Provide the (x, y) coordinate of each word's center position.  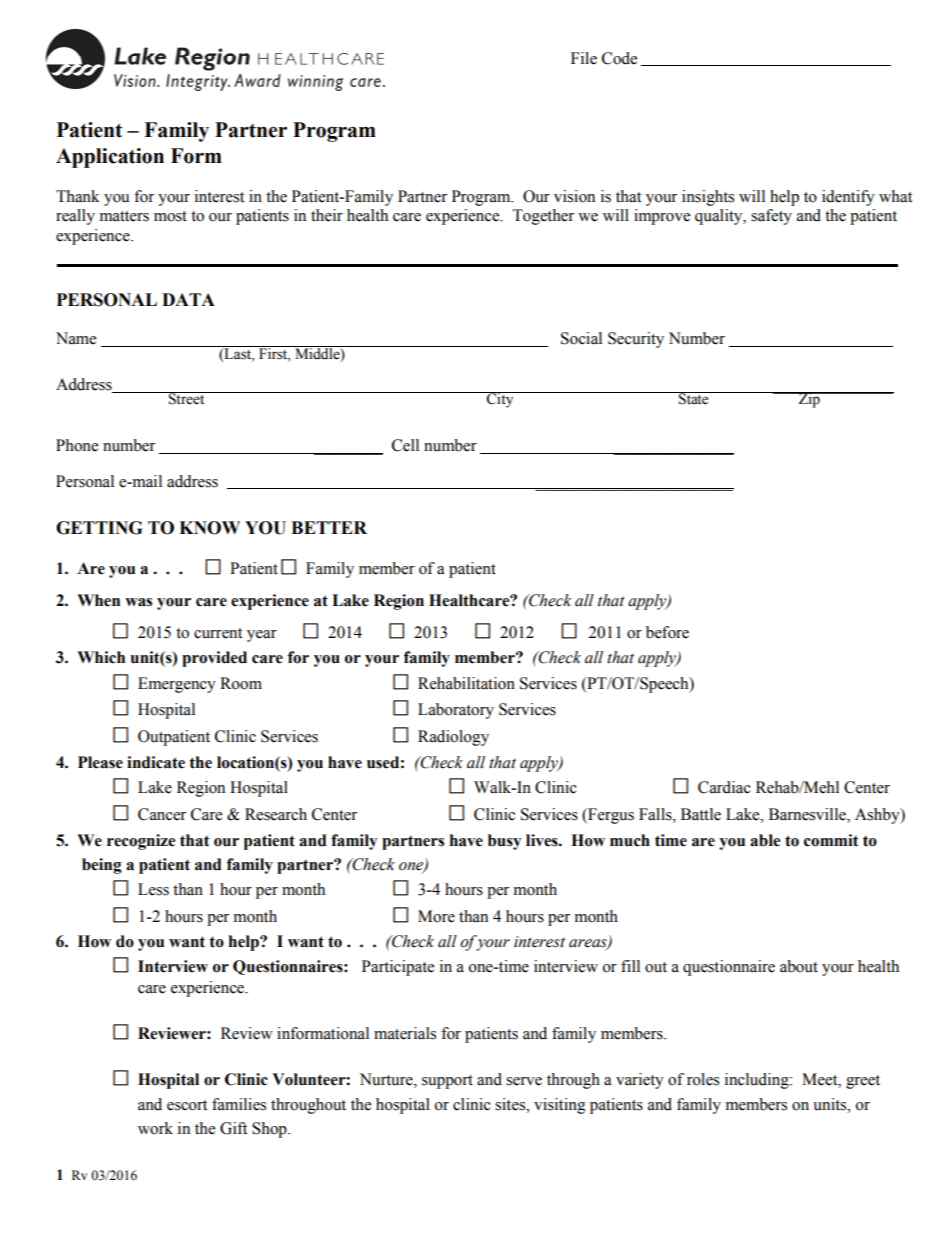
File (584, 58)
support (447, 1082)
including (758, 1081)
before (667, 632)
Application (110, 158)
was (138, 602)
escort (187, 1105)
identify (848, 198)
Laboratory (456, 711)
